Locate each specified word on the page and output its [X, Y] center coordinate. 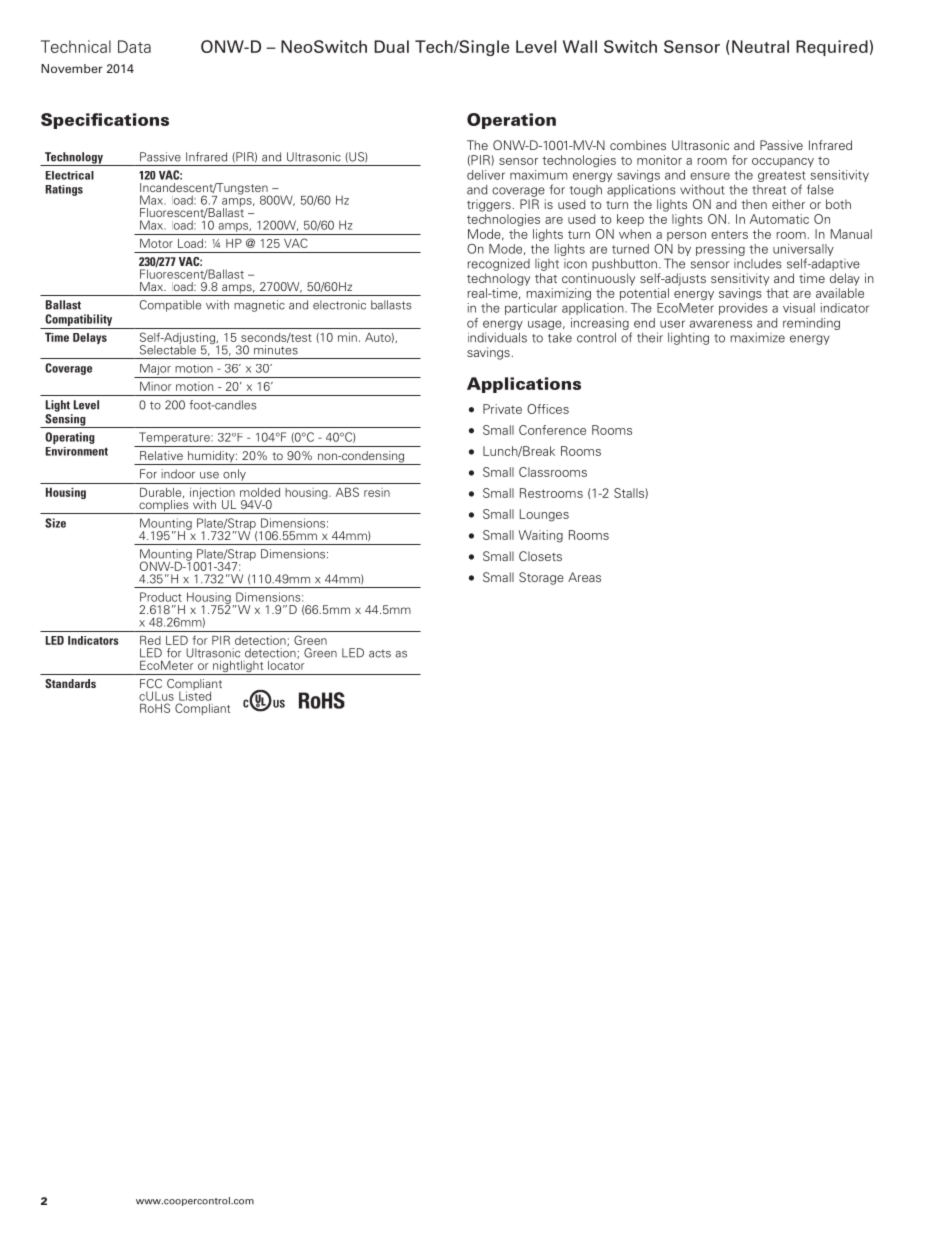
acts [380, 654]
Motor [156, 243]
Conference [552, 430]
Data [134, 46]
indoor [178, 474]
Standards [70, 683]
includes [758, 264]
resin [377, 492]
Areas [584, 577]
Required [832, 48]
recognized [498, 264]
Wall [580, 46]
